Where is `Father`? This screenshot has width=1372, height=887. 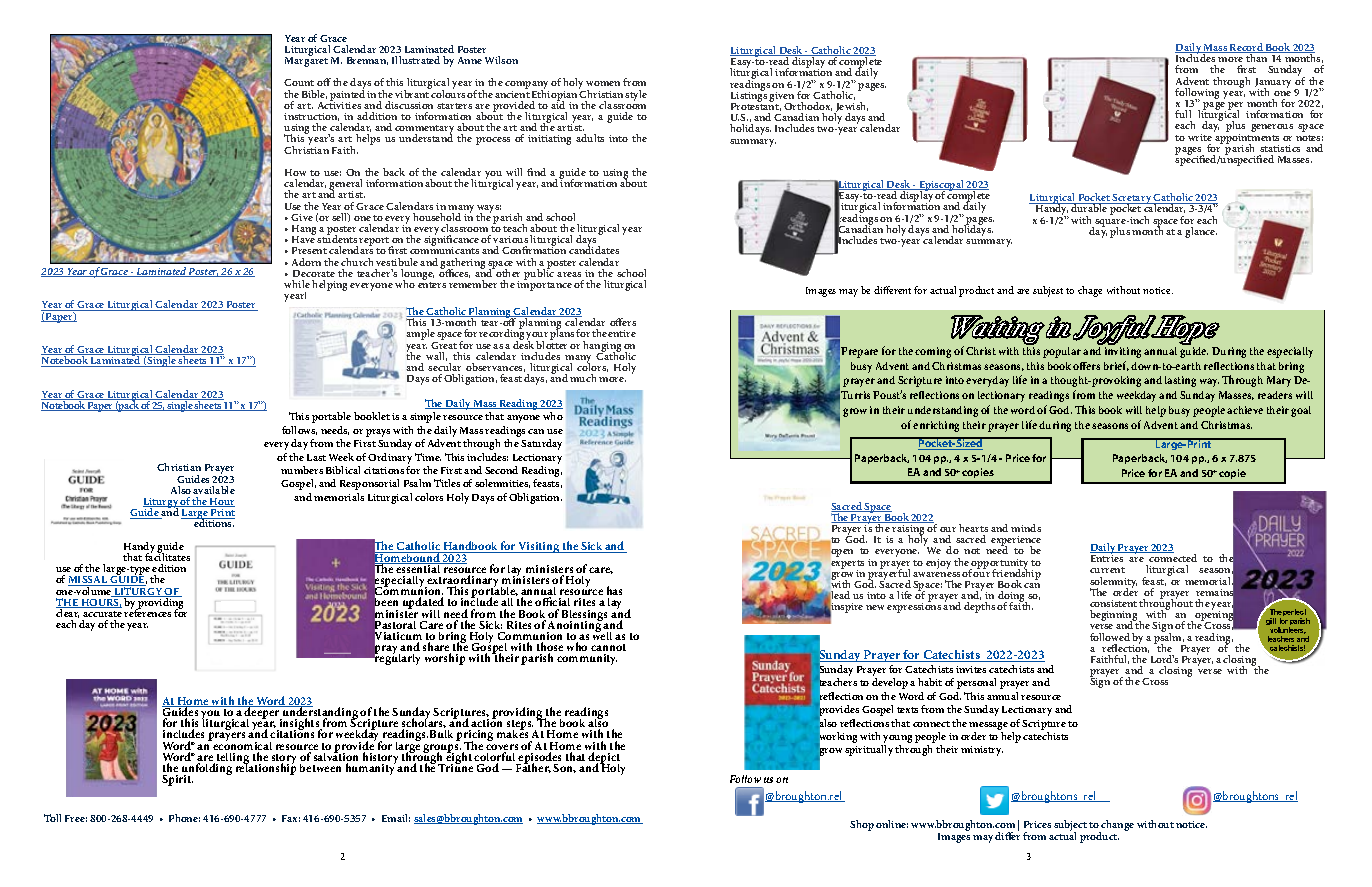 Father is located at coordinates (533, 767).
